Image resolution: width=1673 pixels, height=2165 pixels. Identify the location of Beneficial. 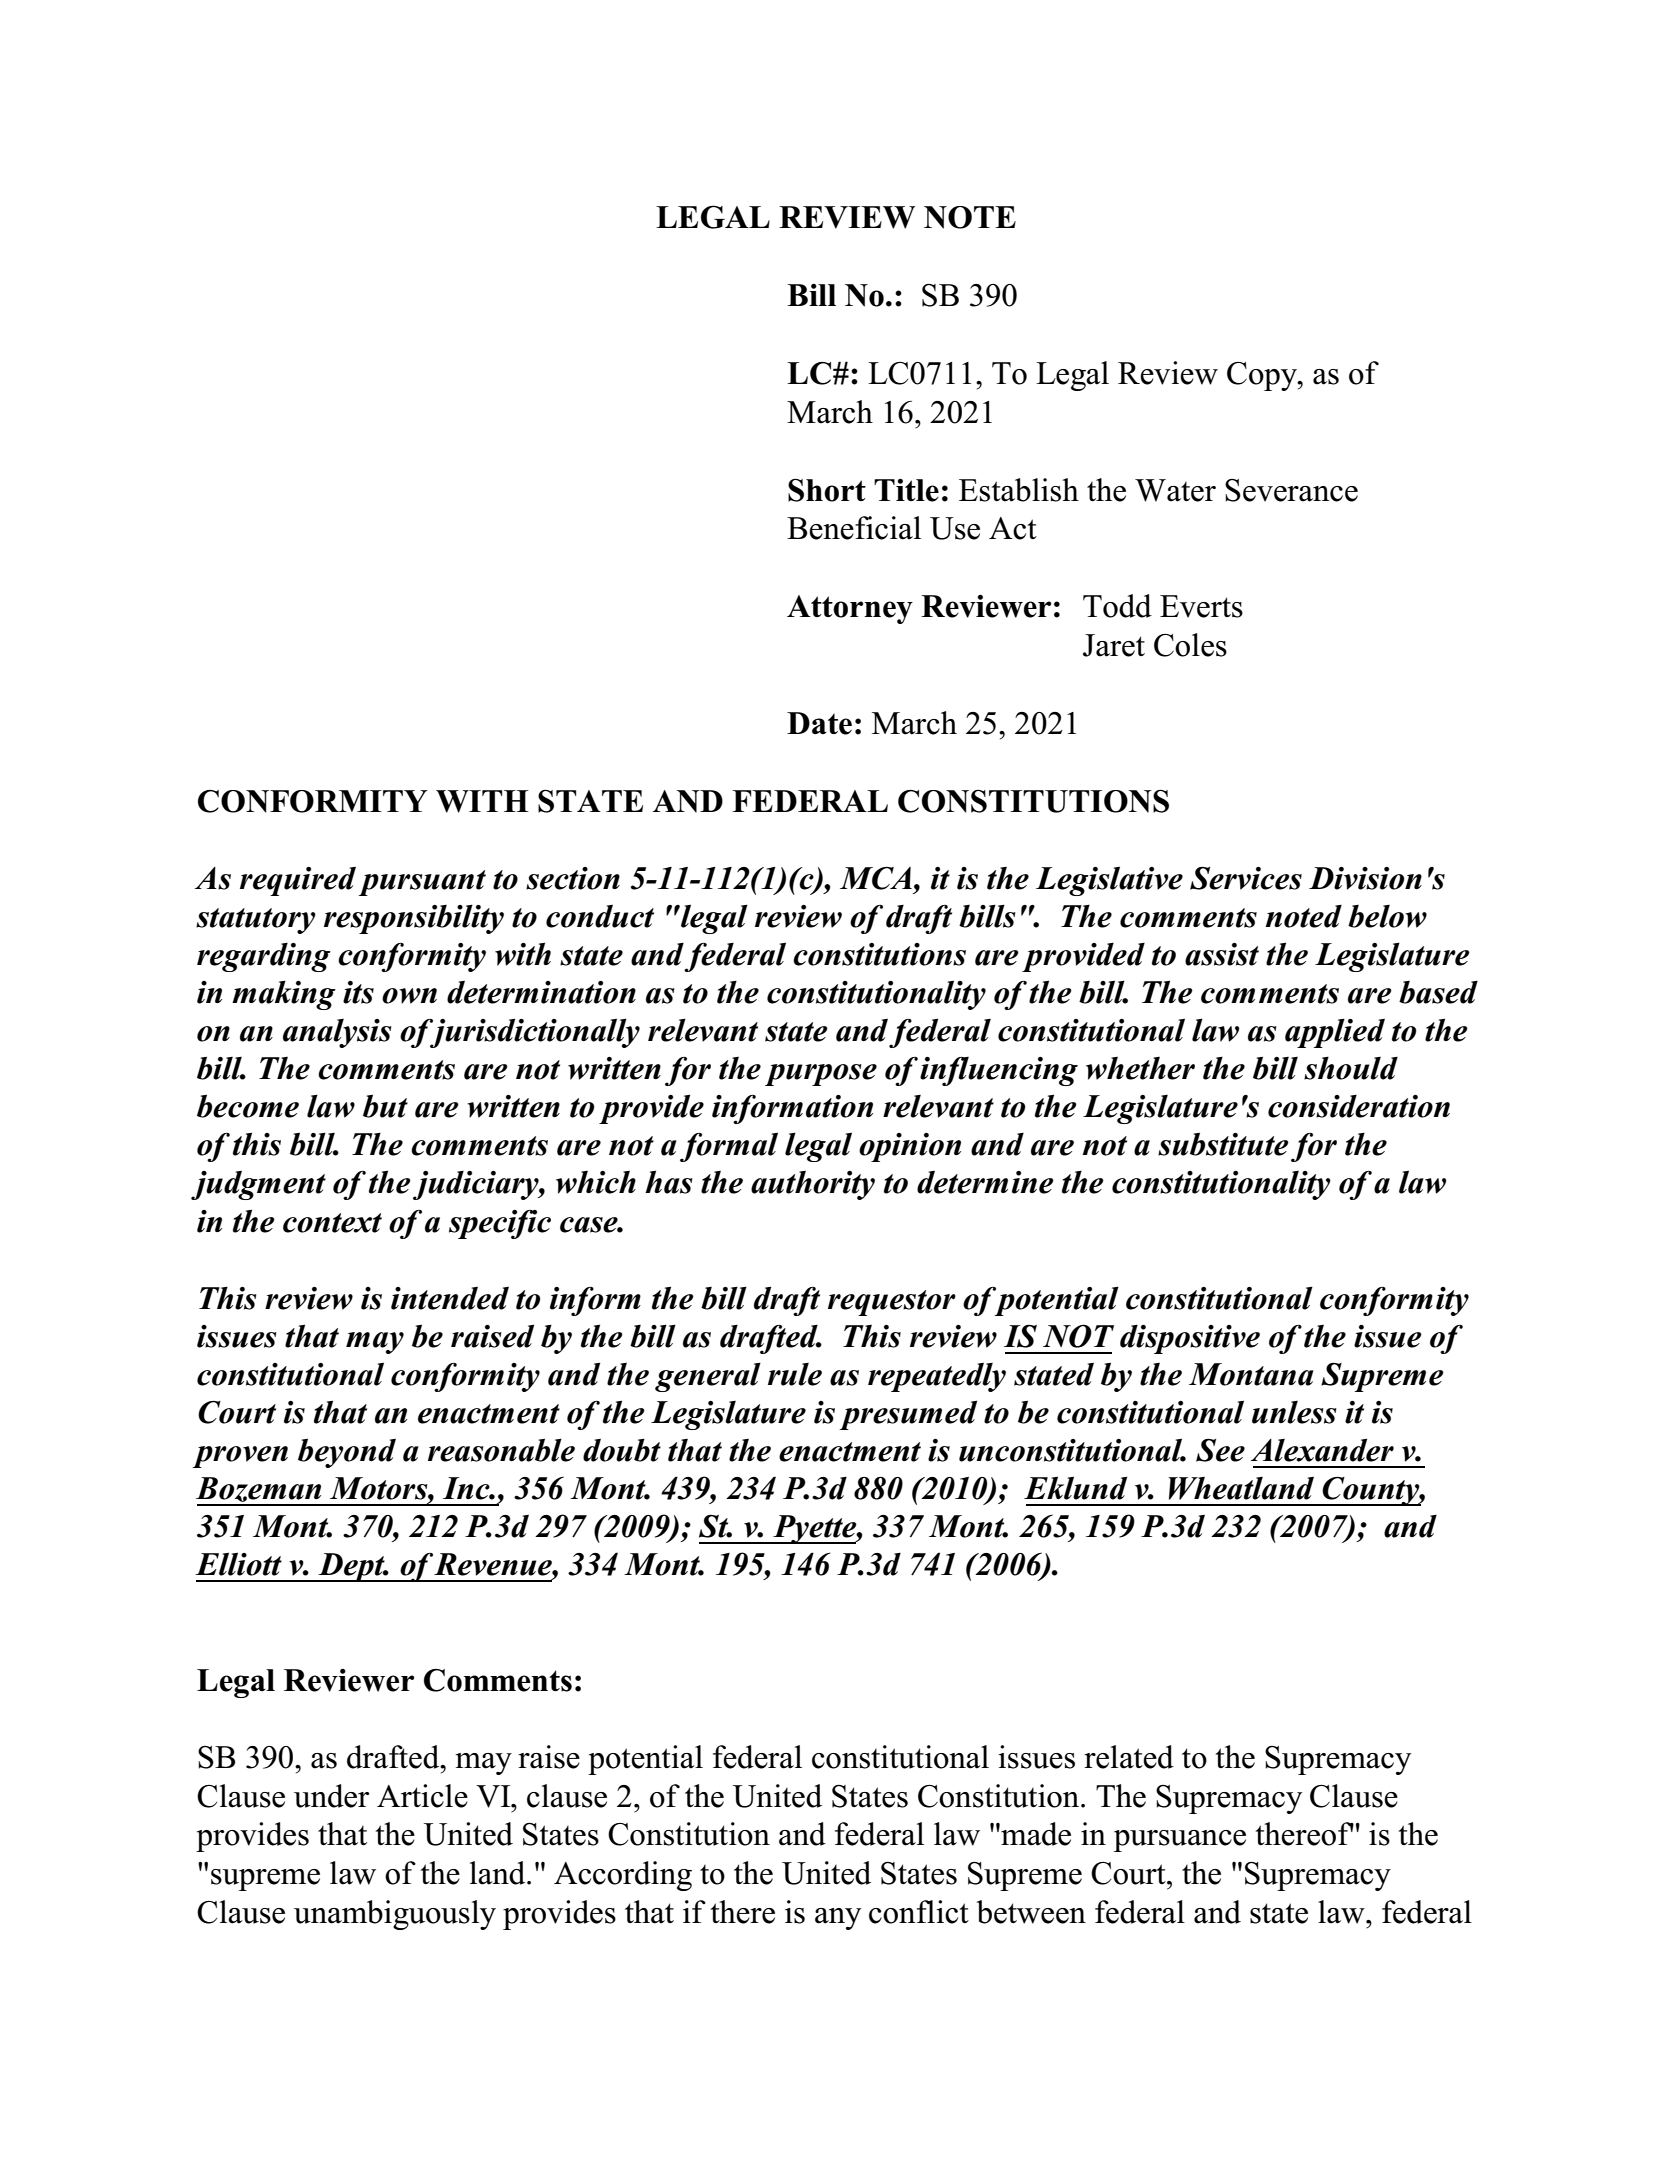
(854, 528).
